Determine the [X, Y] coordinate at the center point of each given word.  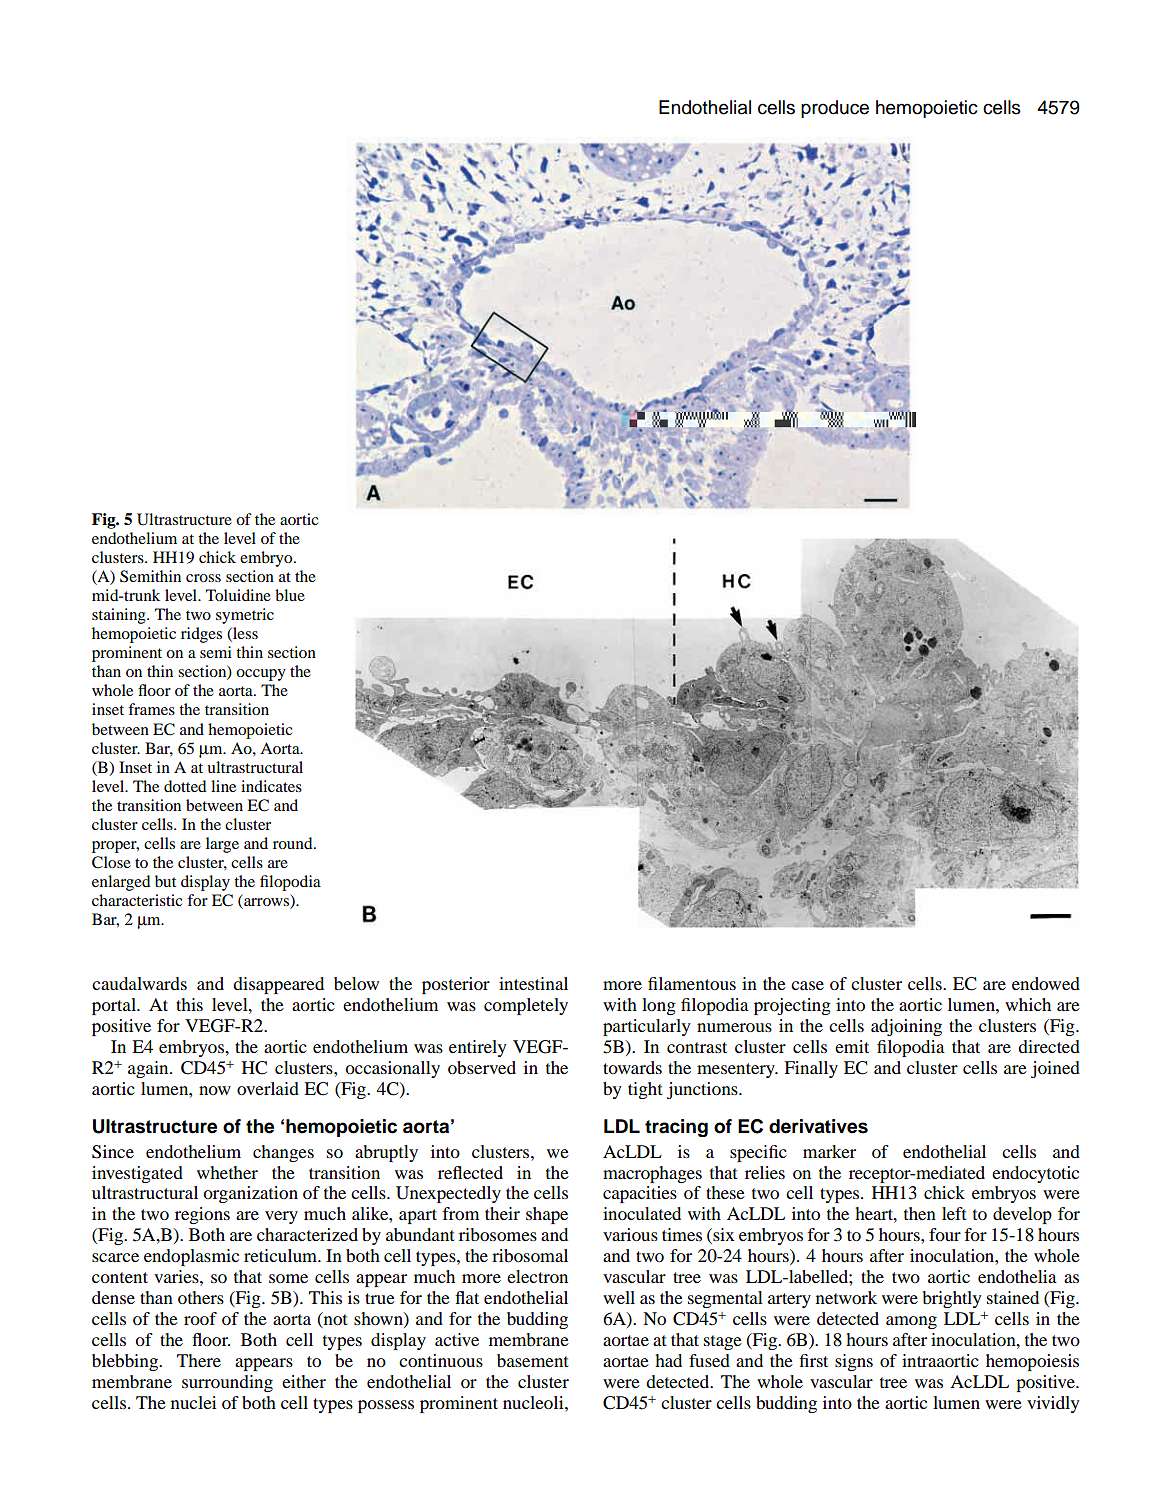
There [199, 1360]
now [215, 1090]
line [223, 786]
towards [632, 1067]
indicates [271, 786]
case [807, 985]
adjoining [906, 1027]
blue [290, 595]
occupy [261, 675]
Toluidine [238, 595]
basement [532, 1360]
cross [203, 578]
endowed [1046, 983]
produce [835, 109]
